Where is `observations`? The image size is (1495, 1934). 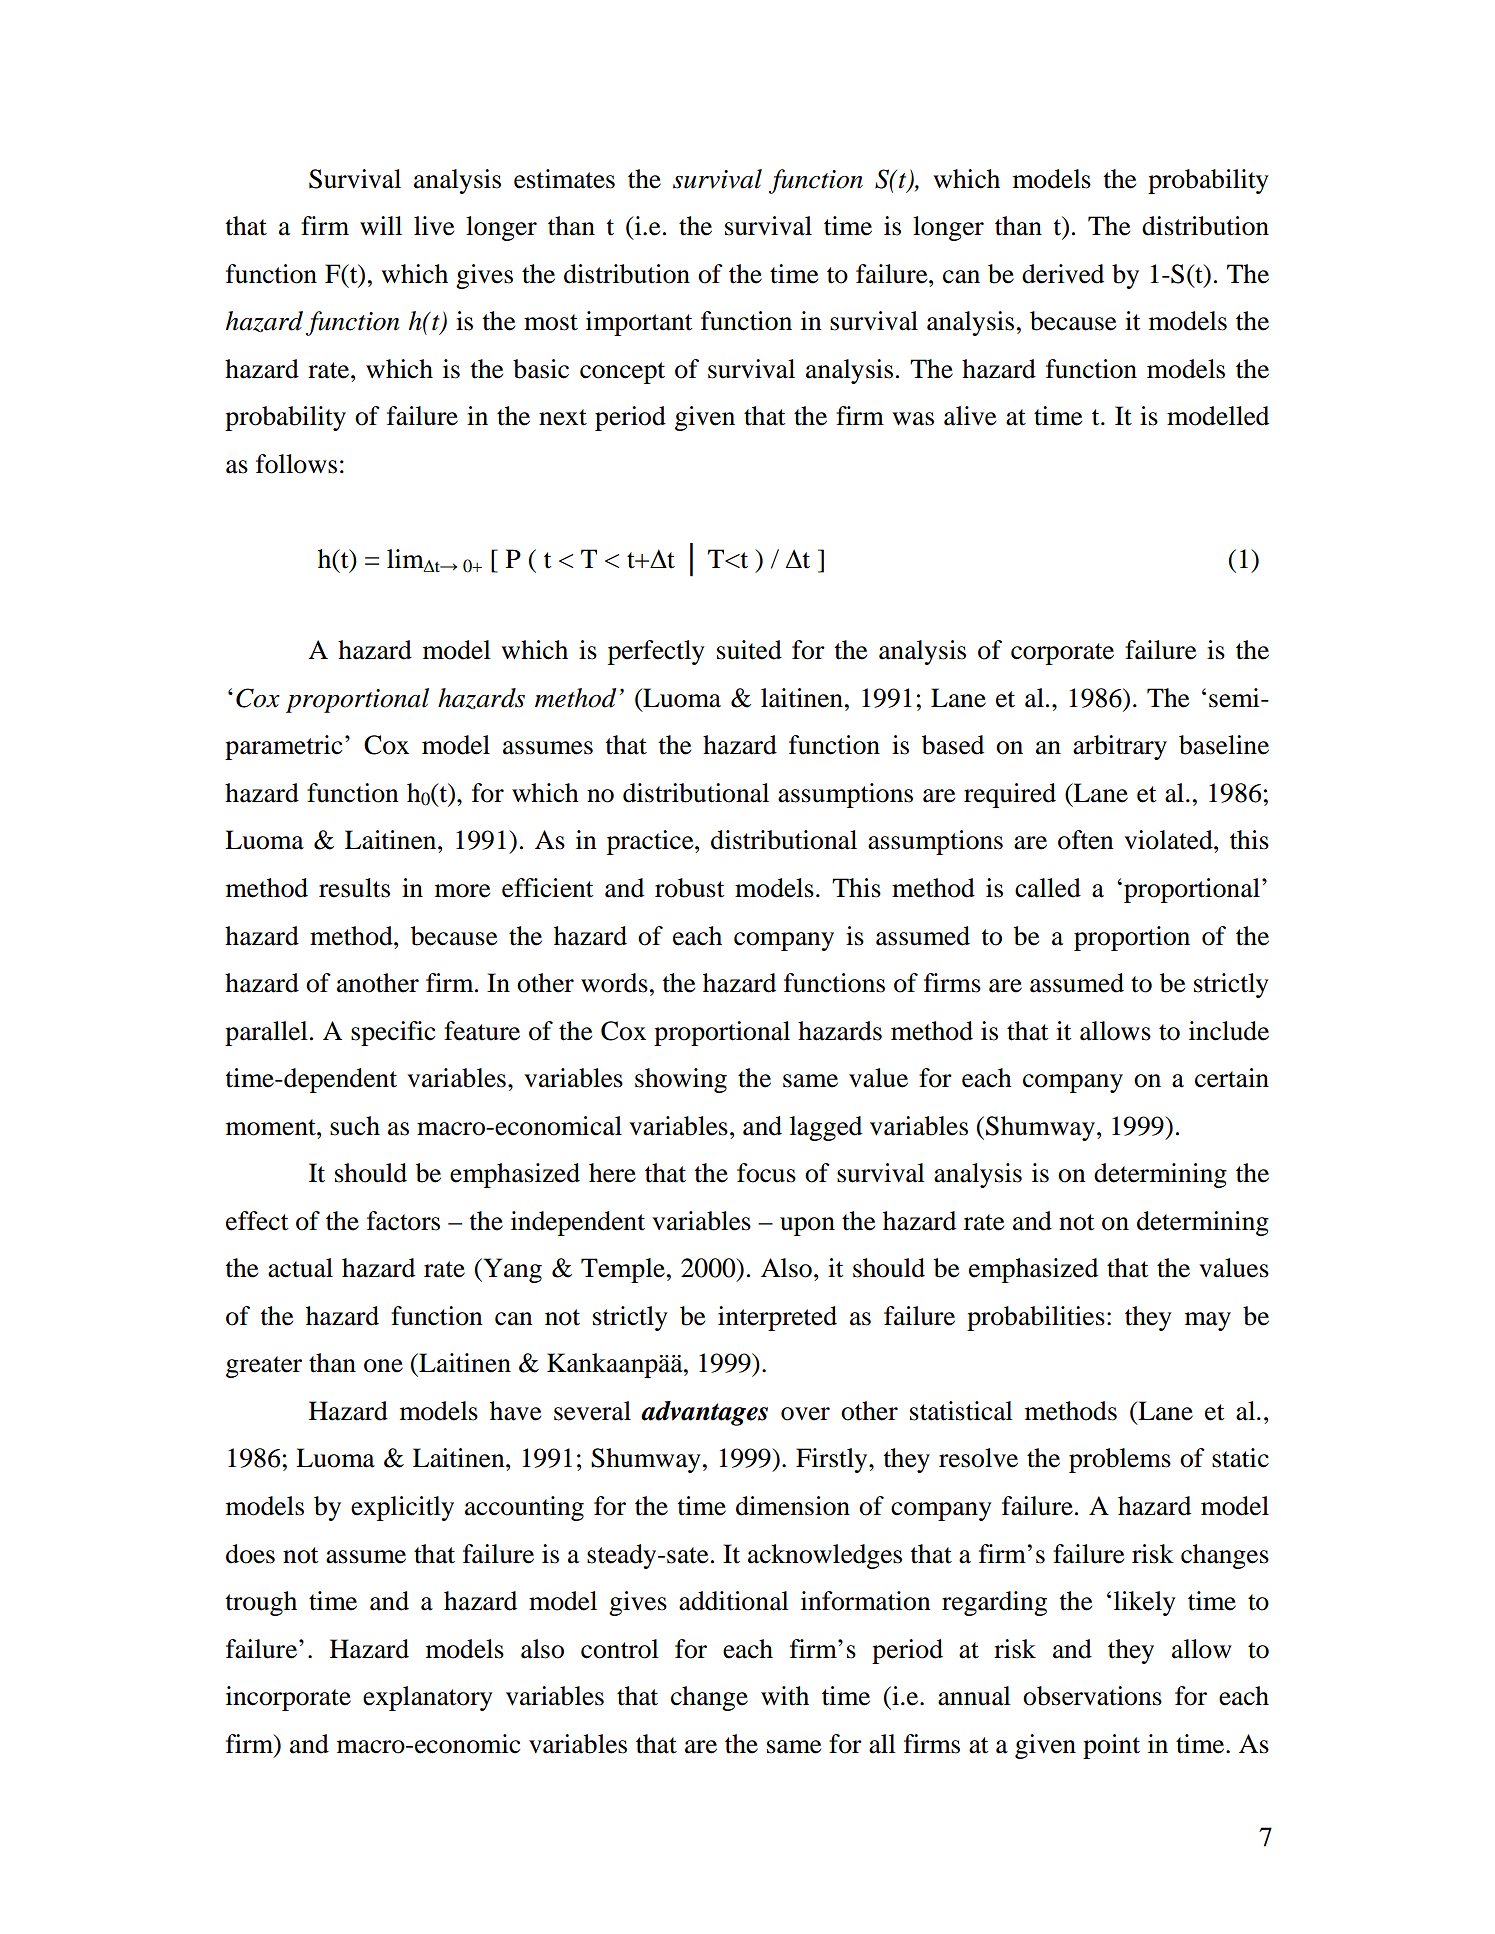
observations is located at coordinates (1092, 1696).
